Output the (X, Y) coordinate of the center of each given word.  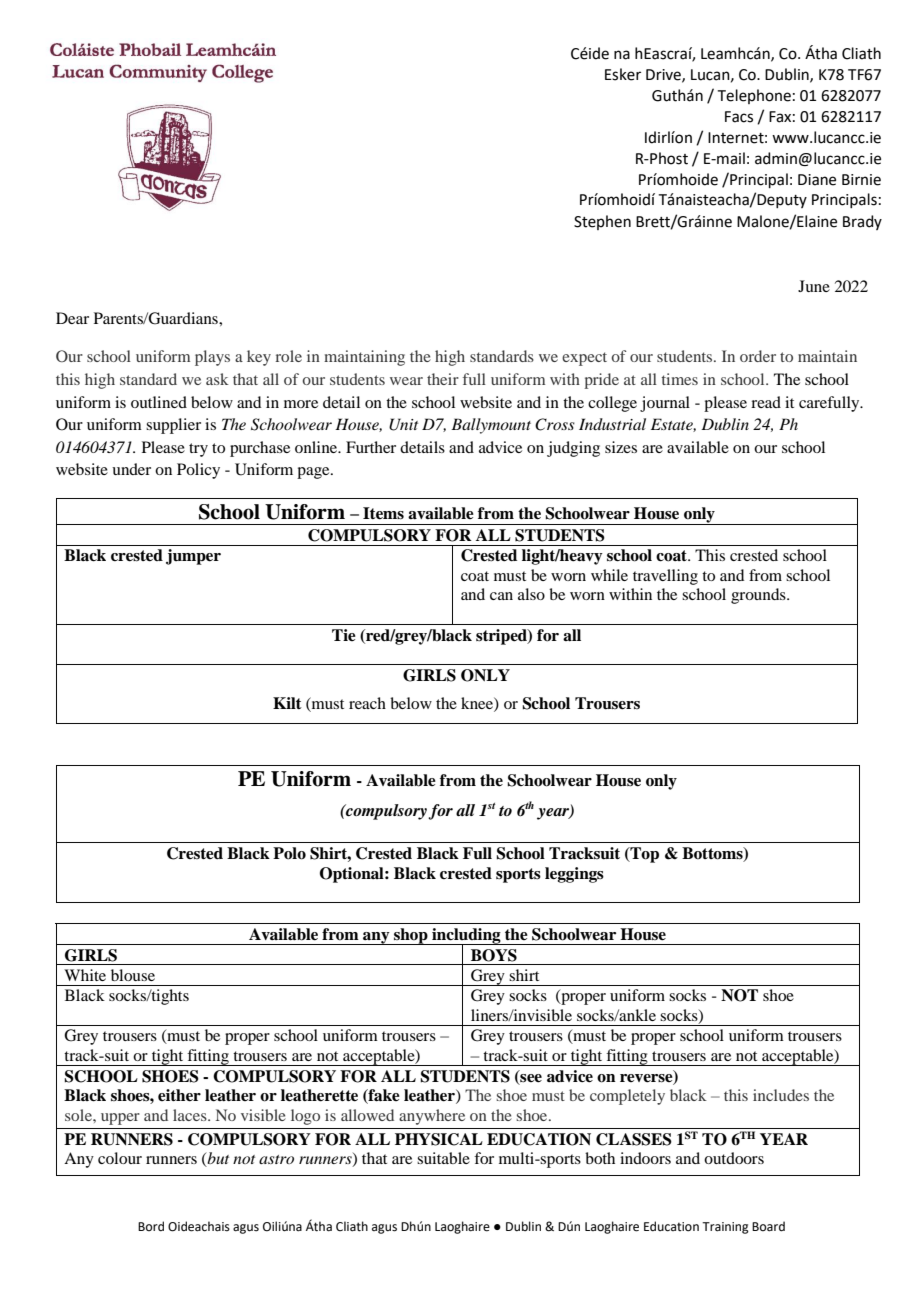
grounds (759, 596)
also (531, 594)
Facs (739, 117)
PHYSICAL (439, 1139)
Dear (72, 318)
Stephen (602, 222)
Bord (151, 1226)
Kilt (287, 703)
